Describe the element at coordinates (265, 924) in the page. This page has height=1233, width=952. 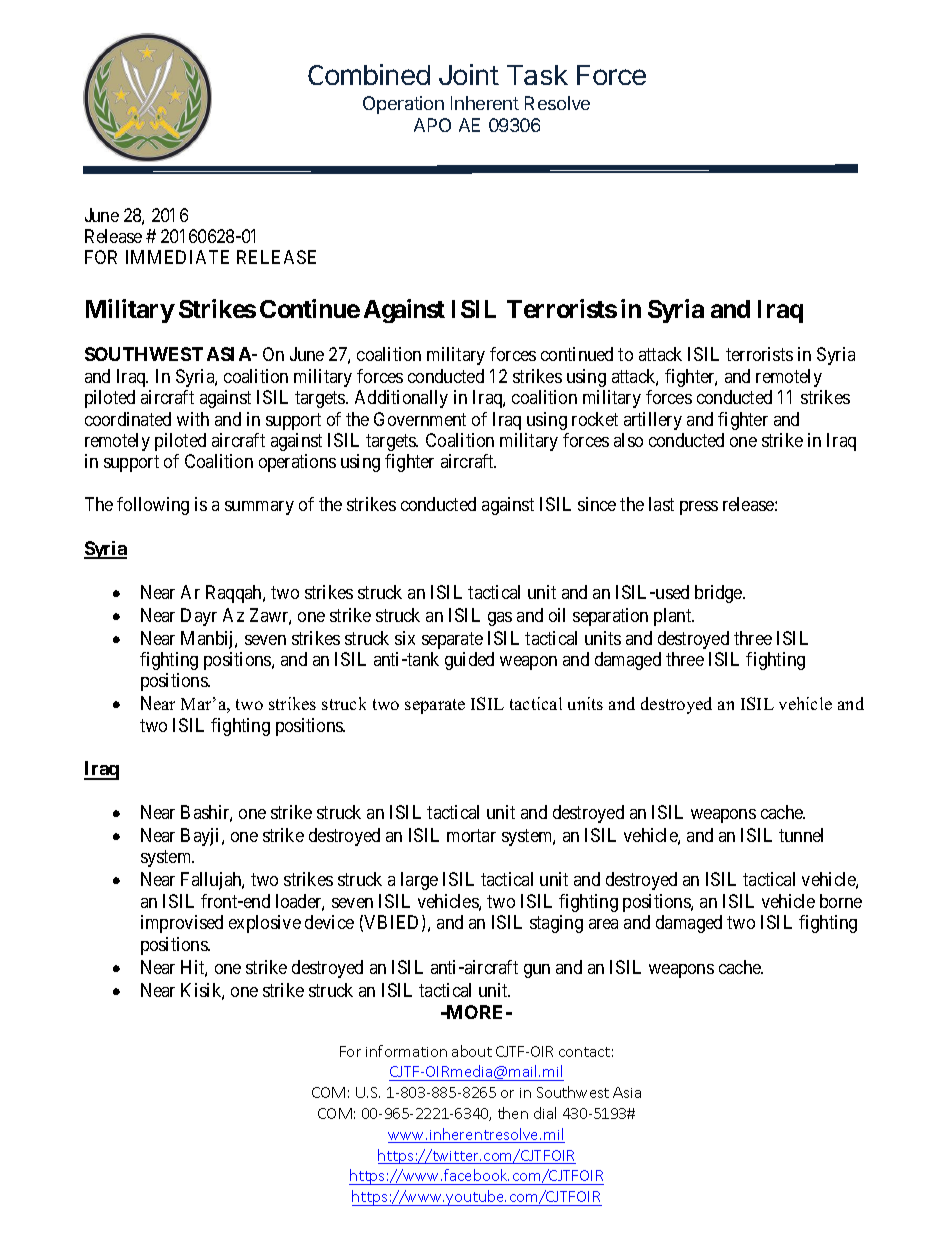
I see `explosive` at that location.
